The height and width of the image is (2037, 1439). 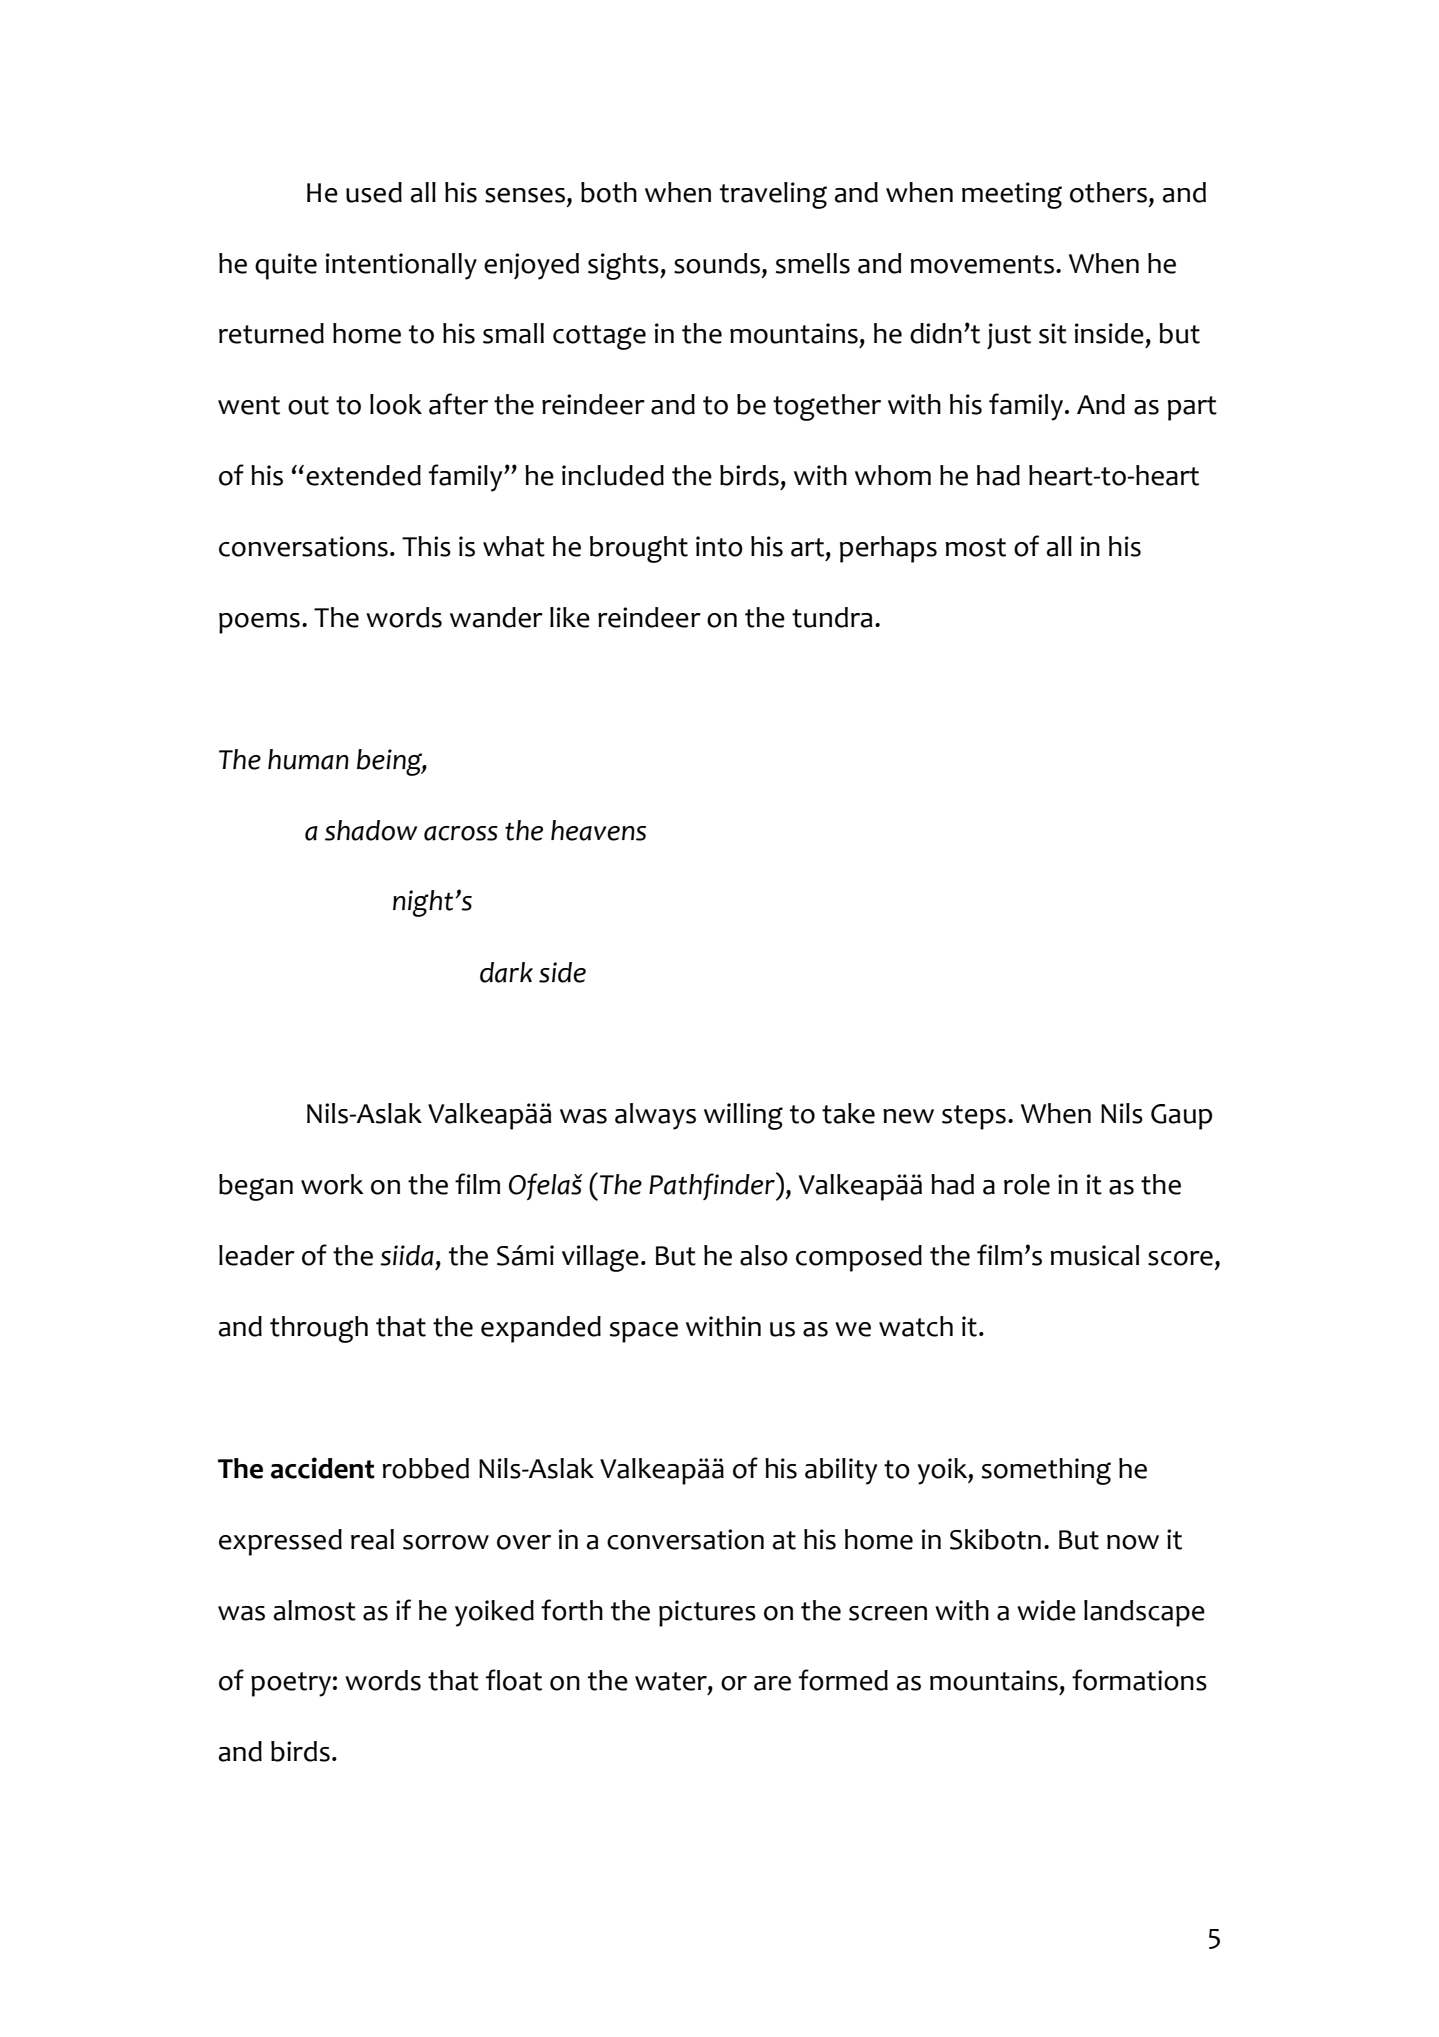 What do you see at coordinates (401, 266) in the image?
I see `intentionally` at bounding box center [401, 266].
